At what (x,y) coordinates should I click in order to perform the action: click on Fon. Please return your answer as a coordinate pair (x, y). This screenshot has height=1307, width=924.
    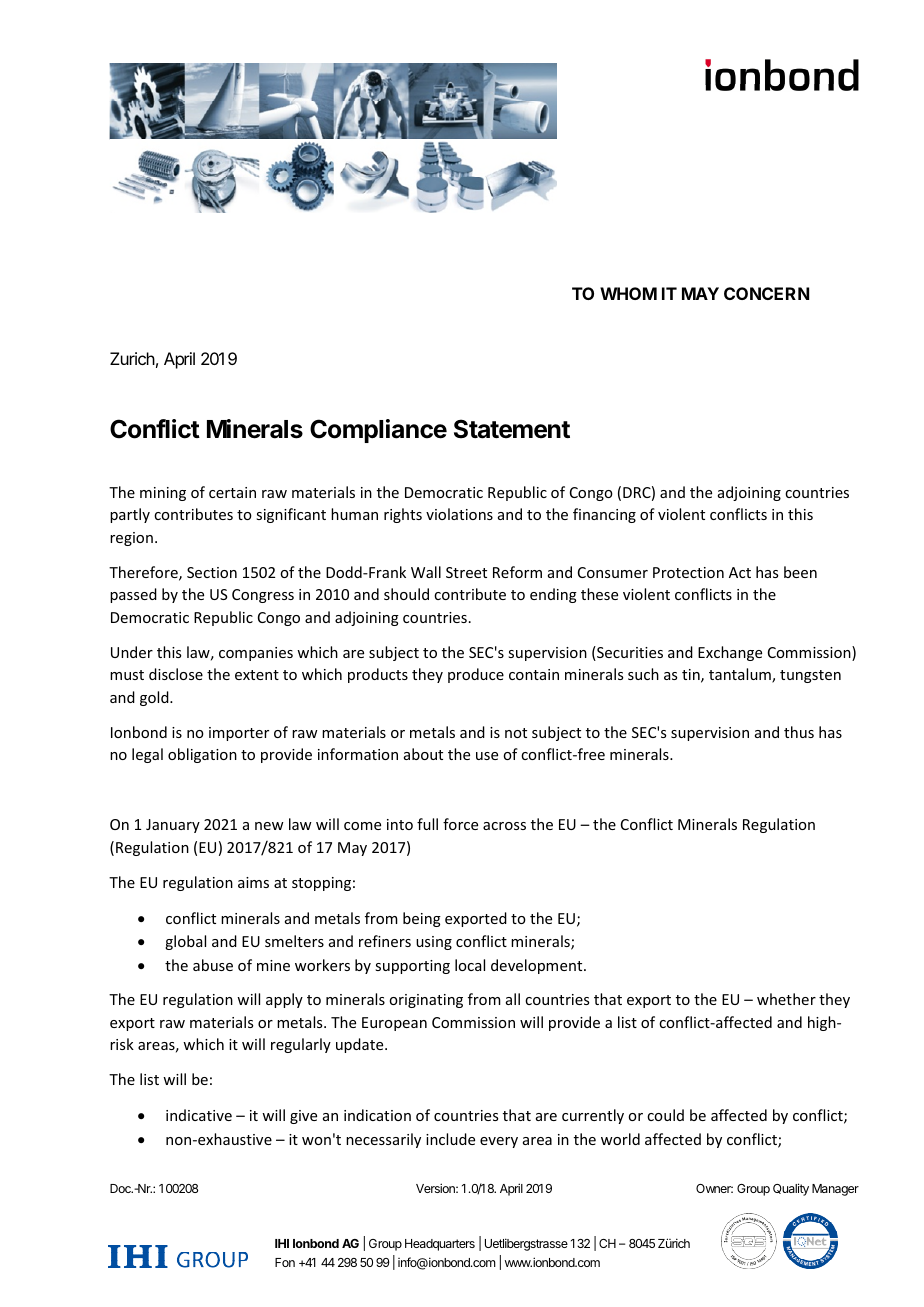
    Looking at the image, I should click on (285, 1262).
